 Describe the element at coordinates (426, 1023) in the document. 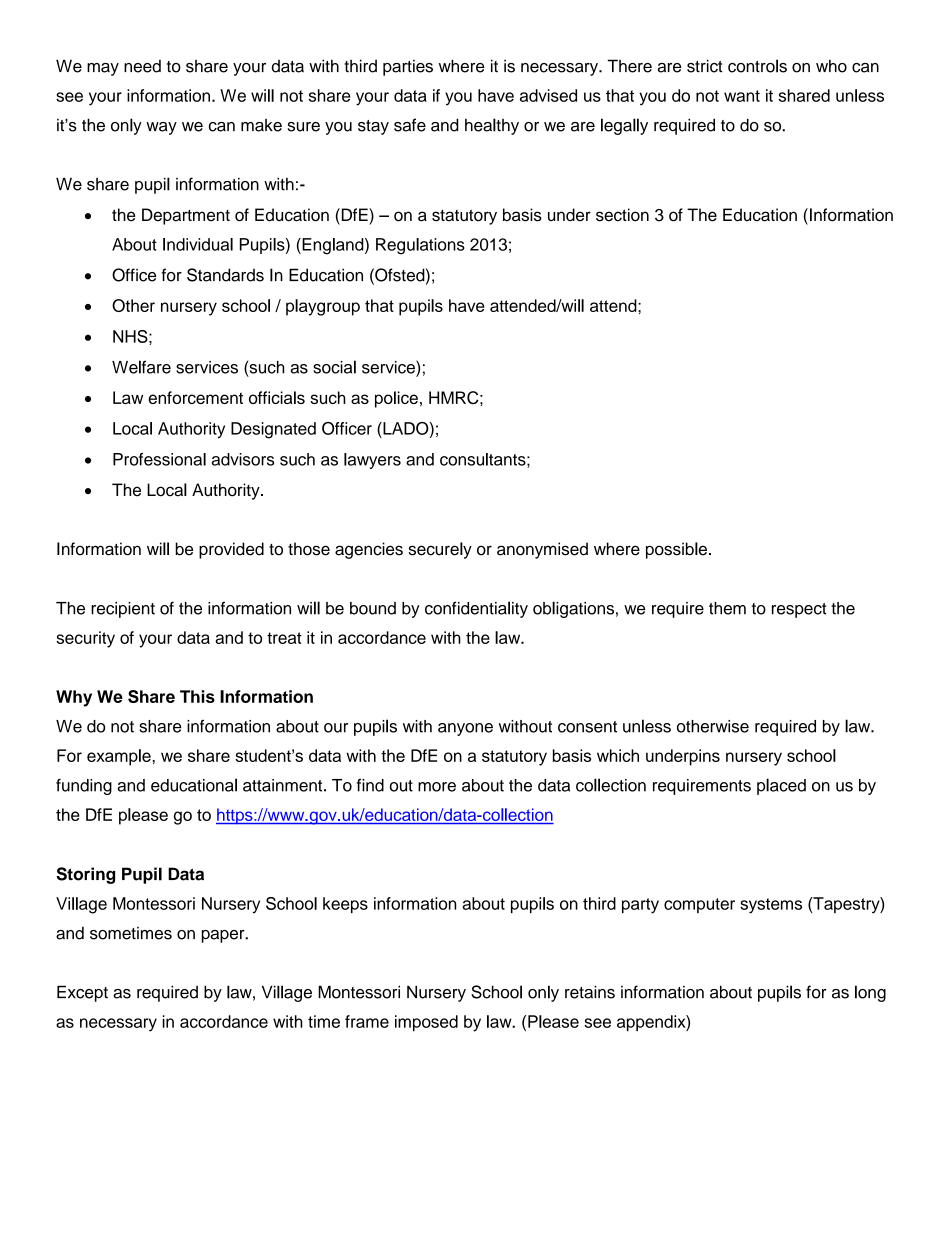

I see `imposed` at that location.
